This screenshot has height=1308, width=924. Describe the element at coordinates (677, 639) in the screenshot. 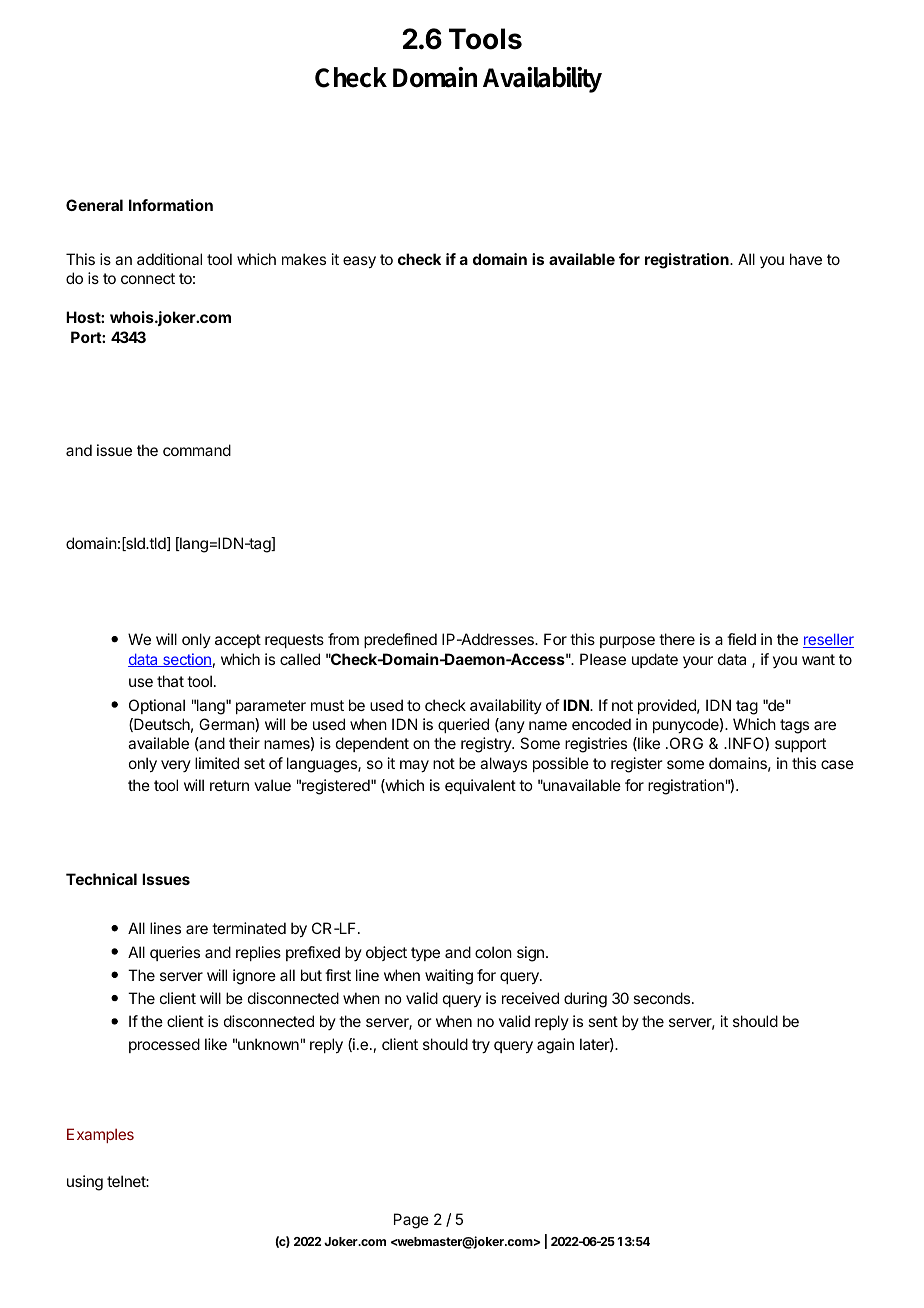

I see `there` at that location.
